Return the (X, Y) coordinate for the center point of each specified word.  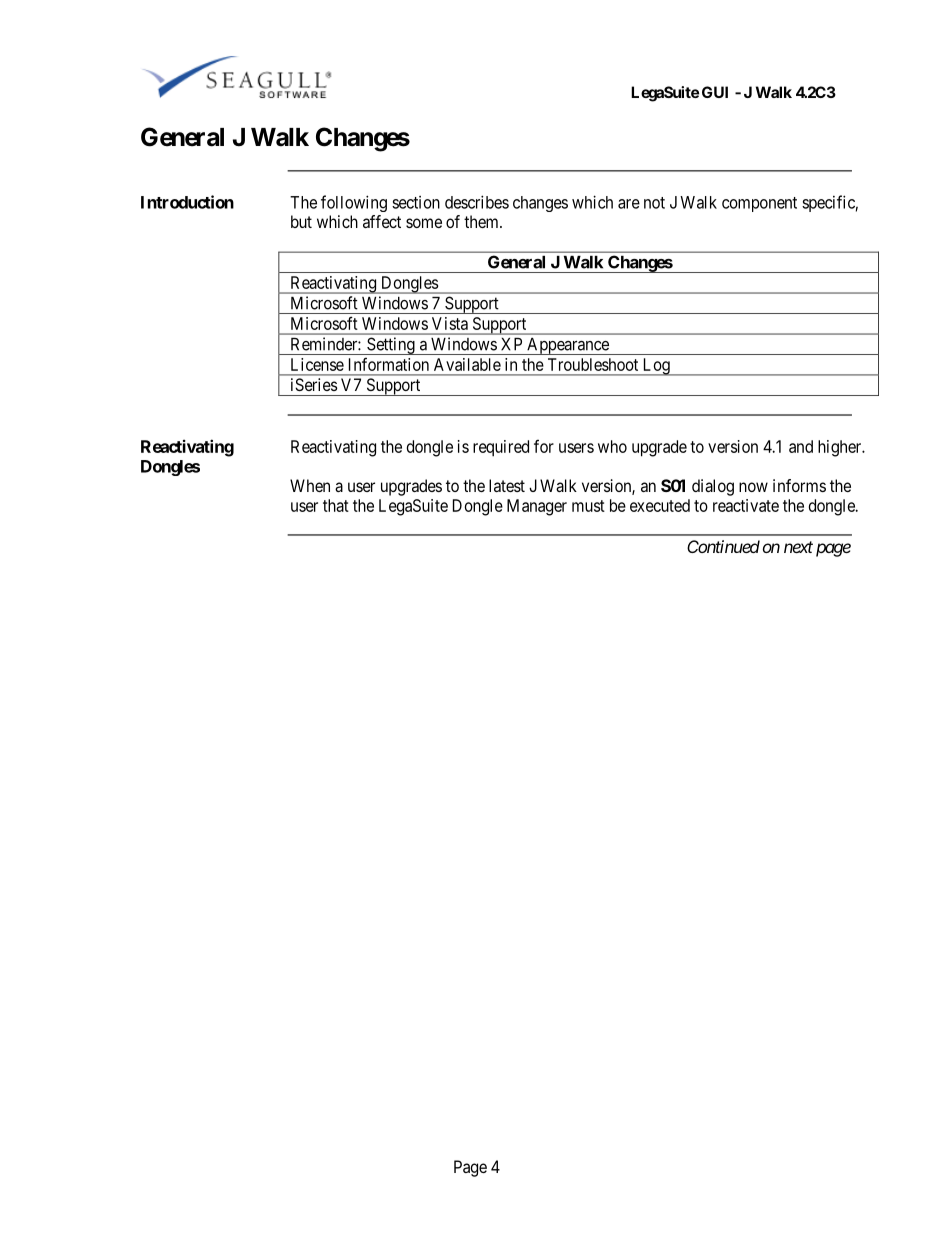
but (301, 221)
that (336, 505)
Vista (450, 323)
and (801, 446)
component (759, 204)
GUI (715, 92)
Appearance (568, 346)
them (482, 221)
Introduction (187, 202)
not (654, 203)
